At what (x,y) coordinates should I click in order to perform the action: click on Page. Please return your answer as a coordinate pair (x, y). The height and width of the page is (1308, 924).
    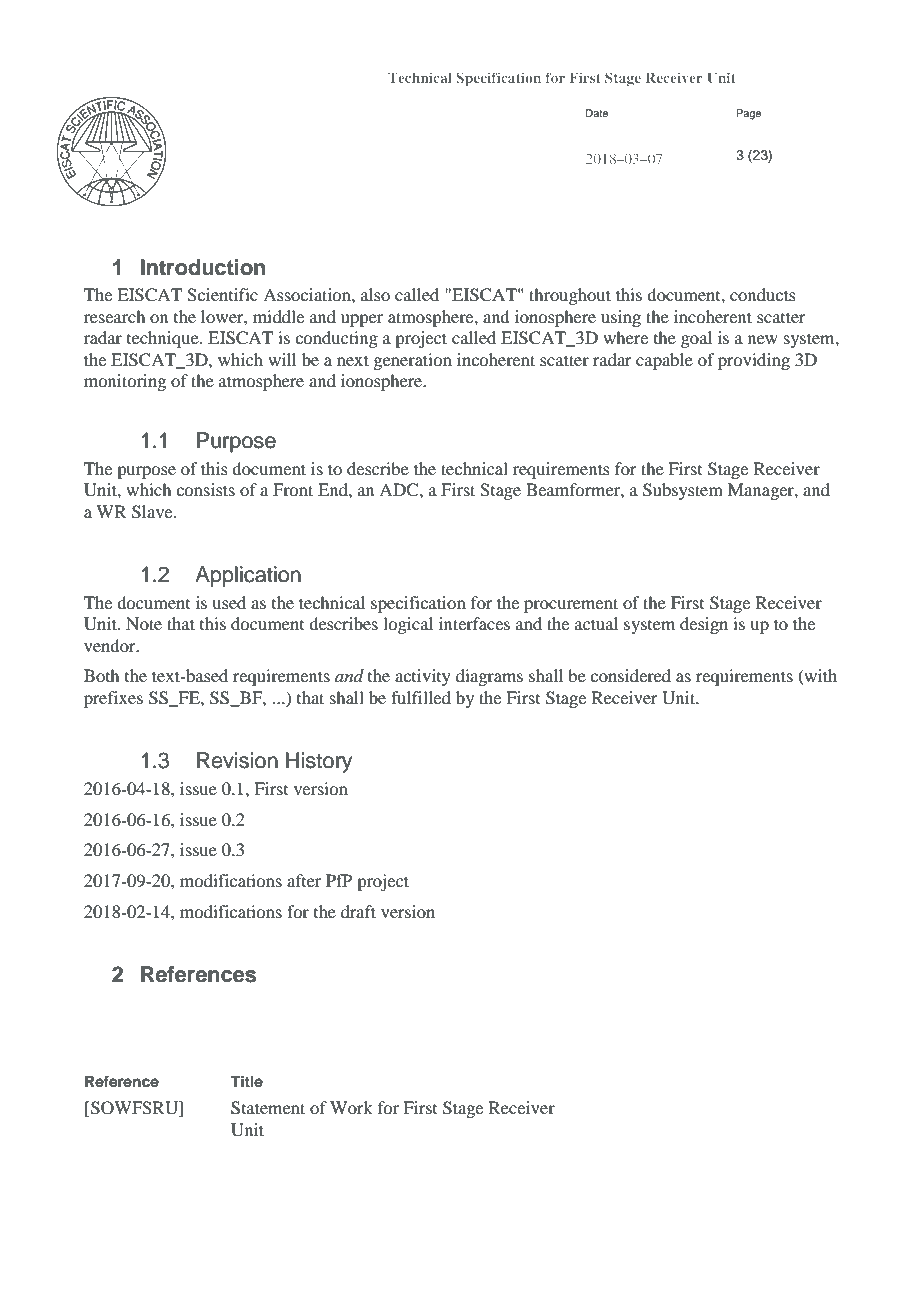
    Looking at the image, I should click on (748, 114).
